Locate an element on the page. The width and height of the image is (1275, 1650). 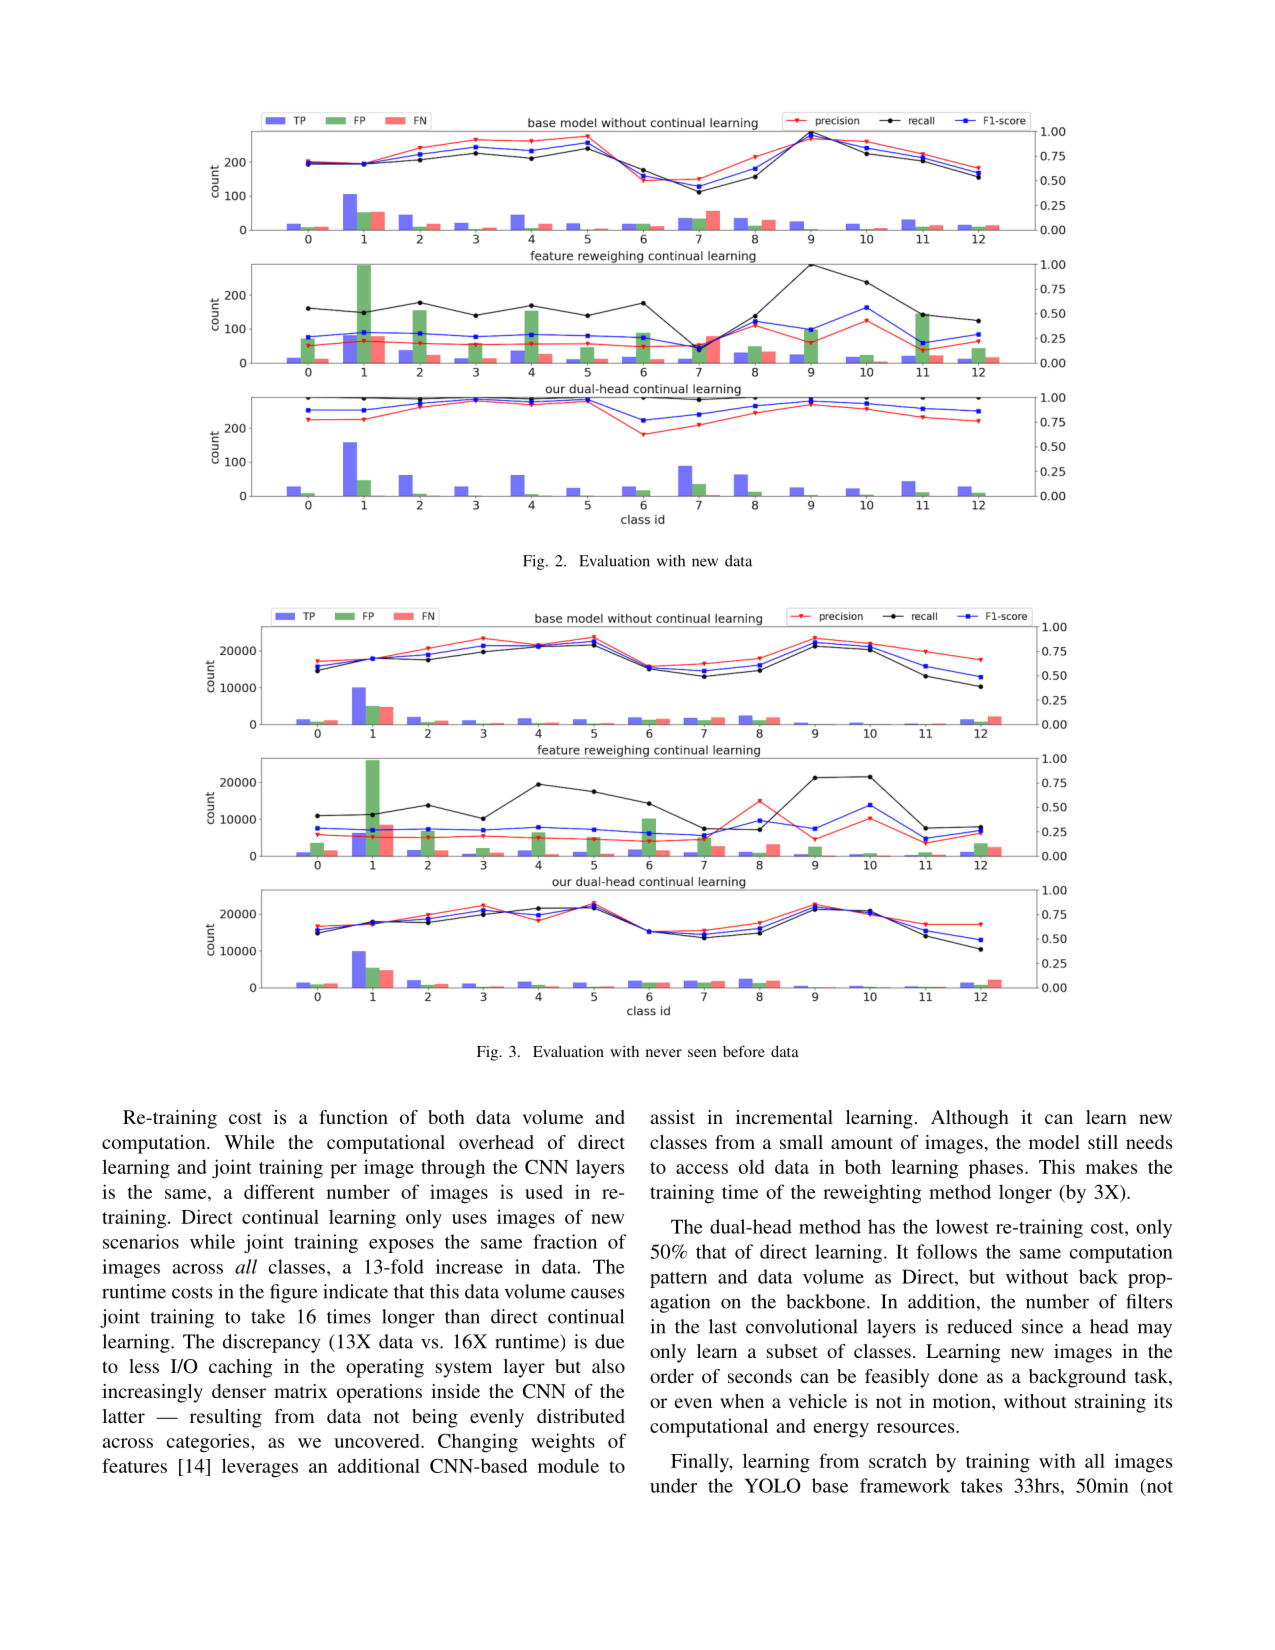
function is located at coordinates (353, 1117).
